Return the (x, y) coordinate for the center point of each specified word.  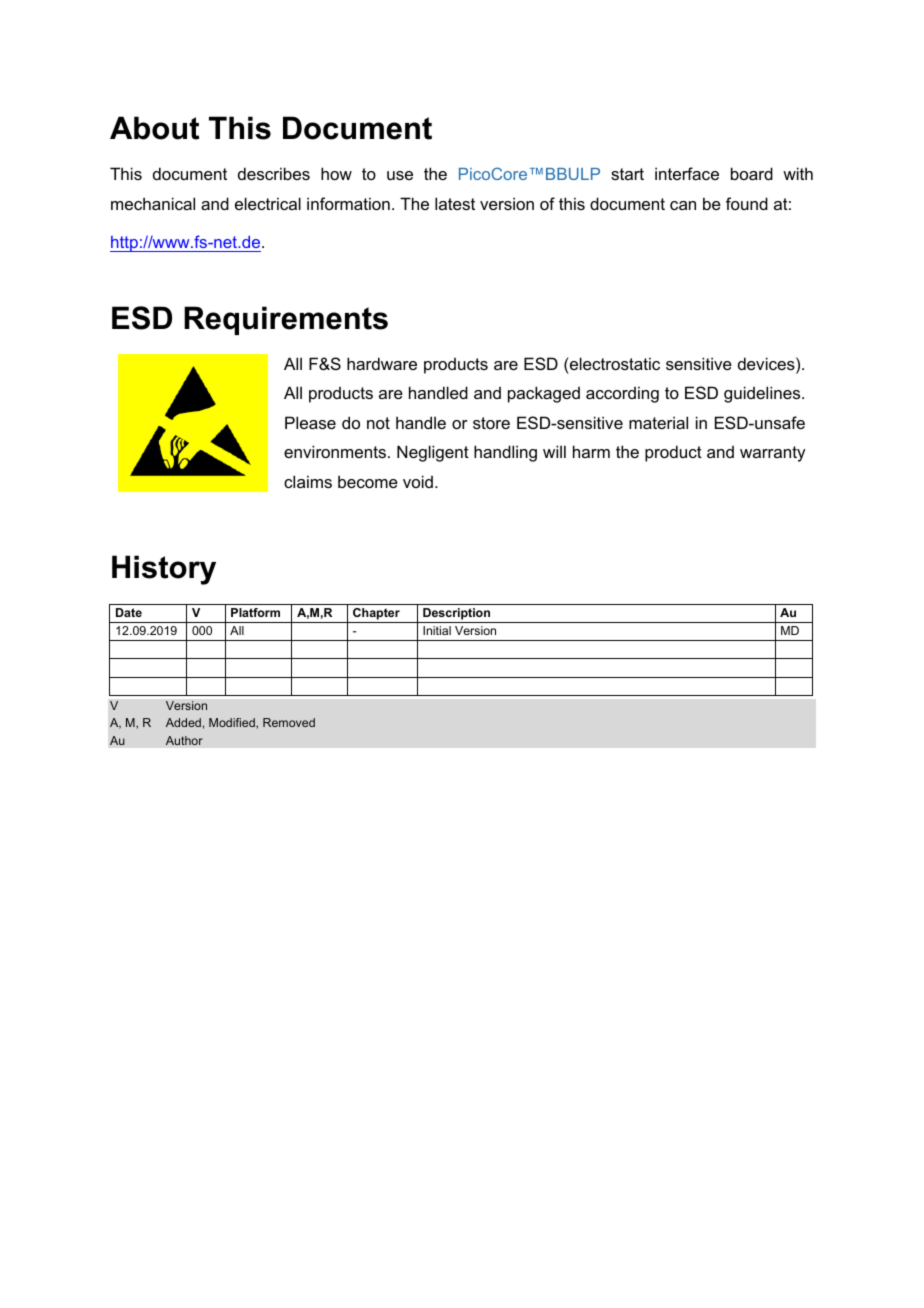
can (683, 205)
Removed (289, 722)
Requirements (286, 320)
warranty (772, 454)
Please (310, 422)
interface (687, 173)
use (400, 175)
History (164, 570)
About (154, 128)
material (658, 422)
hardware (382, 363)
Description (457, 615)
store (491, 423)
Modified (233, 723)
